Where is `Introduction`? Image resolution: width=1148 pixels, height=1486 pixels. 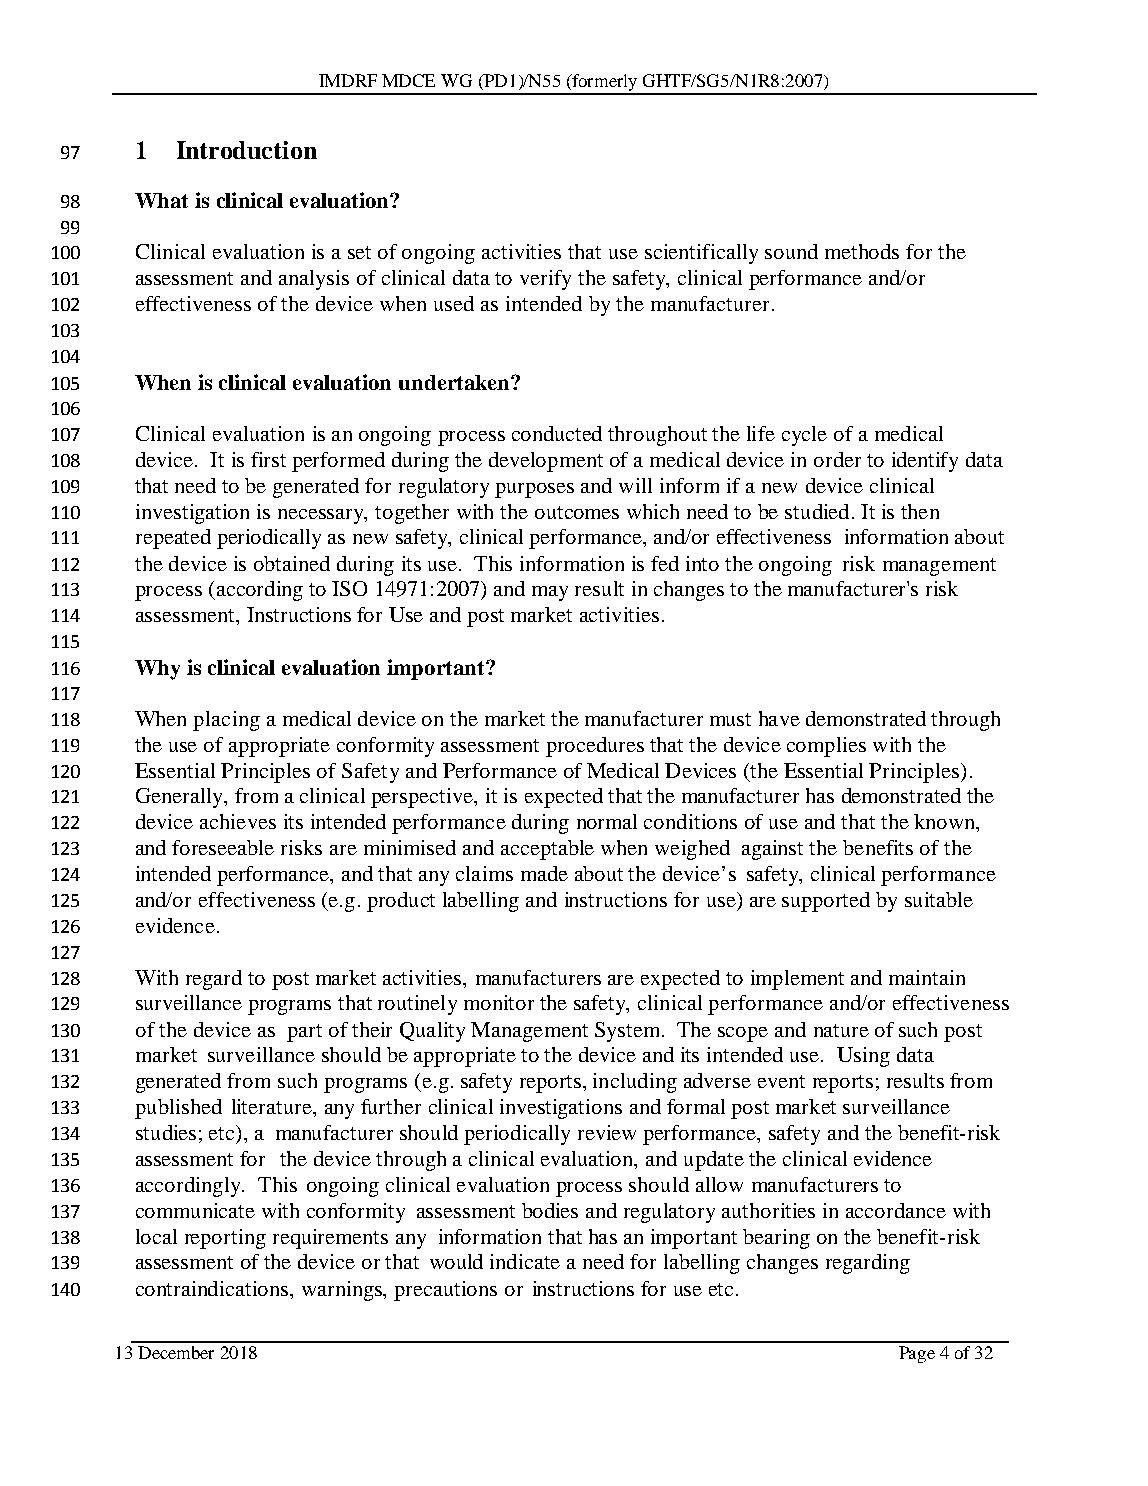
Introduction is located at coordinates (247, 150).
